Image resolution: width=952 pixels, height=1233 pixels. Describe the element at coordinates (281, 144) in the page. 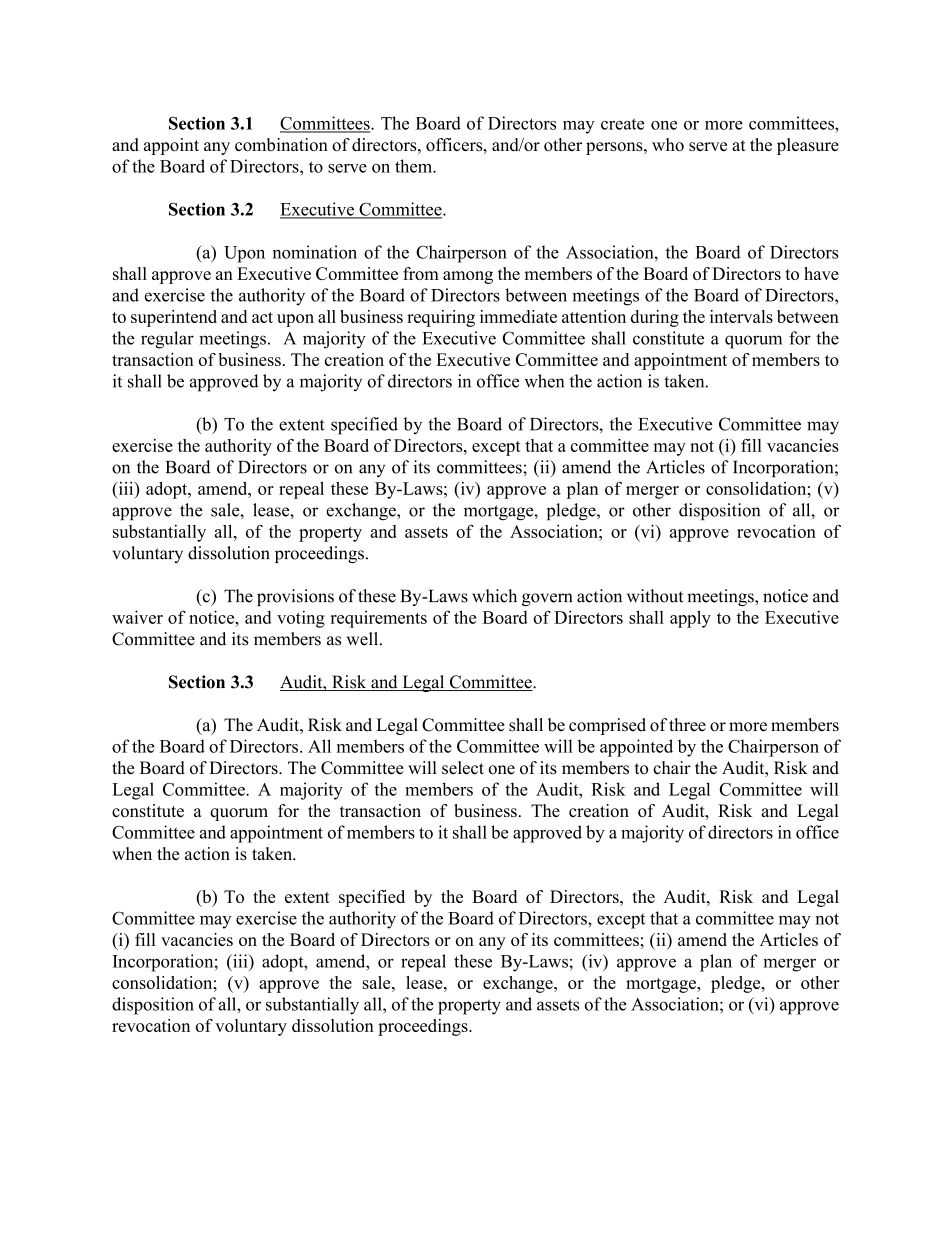

I see `combination` at that location.
